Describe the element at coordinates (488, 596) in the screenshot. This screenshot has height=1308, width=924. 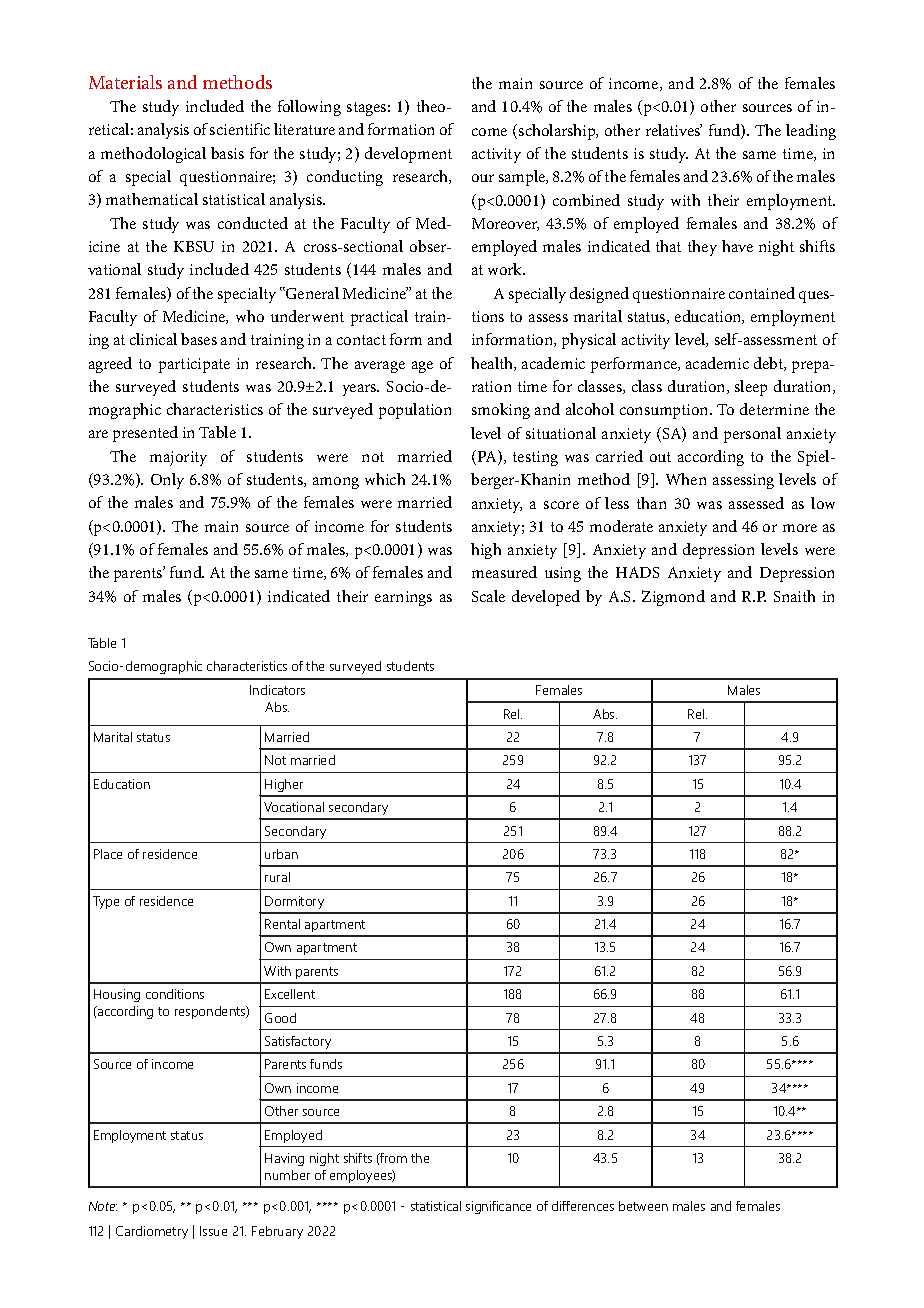
I see `Scale` at that location.
